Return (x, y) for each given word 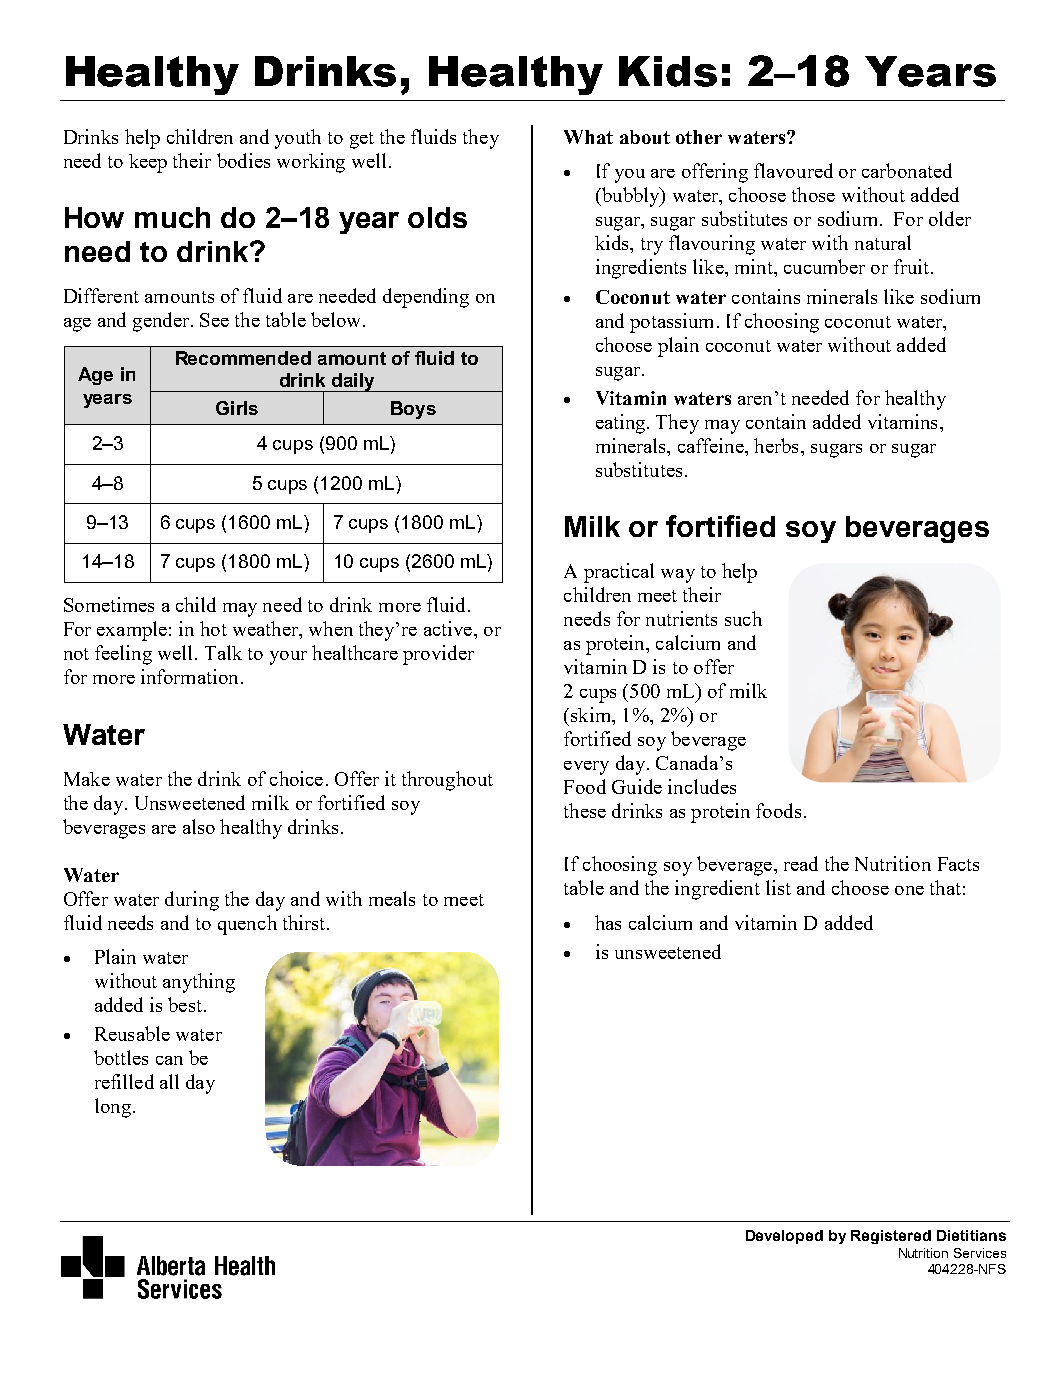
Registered (891, 1237)
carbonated (907, 170)
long (113, 1108)
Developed (784, 1237)
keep (148, 163)
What (588, 137)
